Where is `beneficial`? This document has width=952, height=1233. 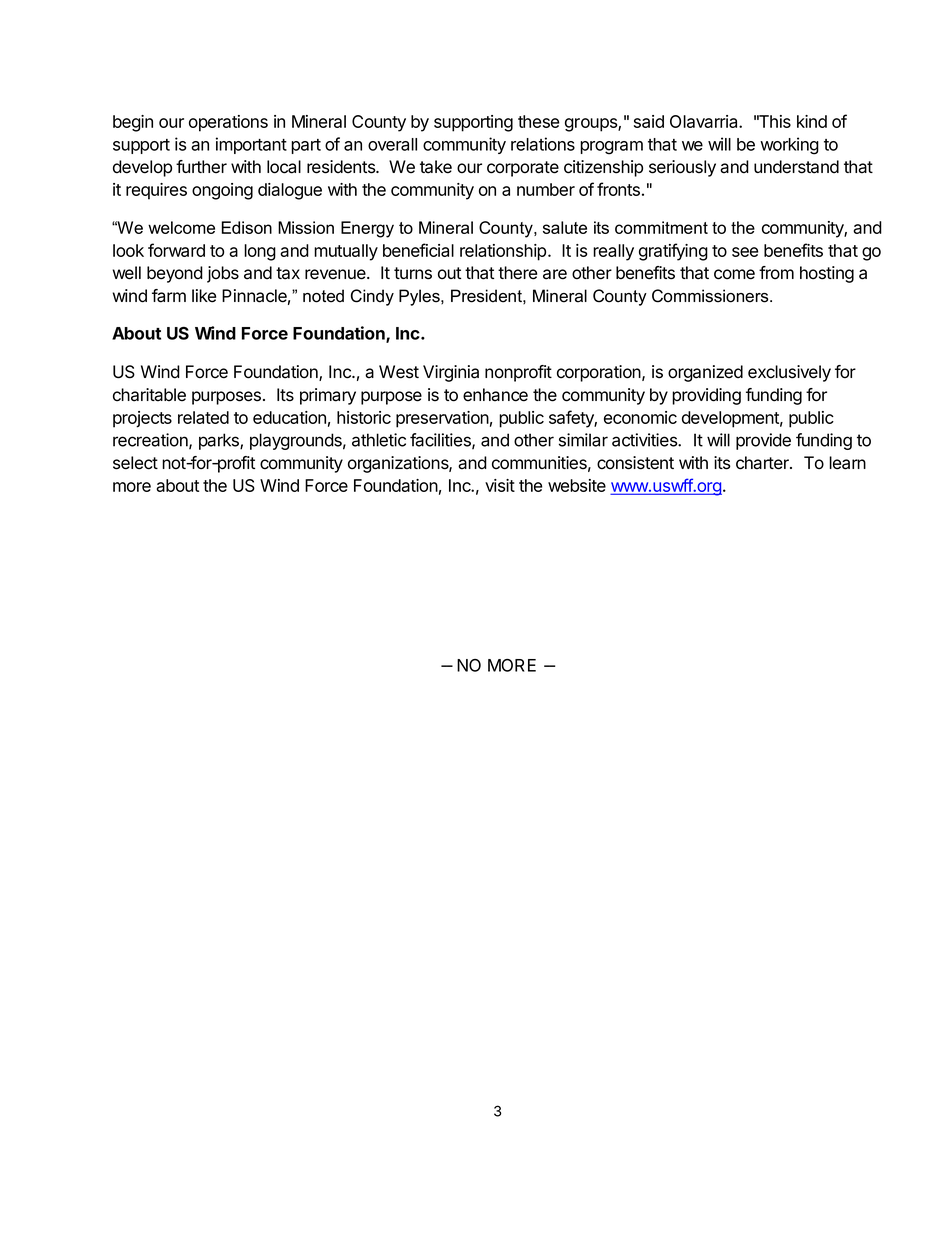
beneficial is located at coordinates (418, 250).
